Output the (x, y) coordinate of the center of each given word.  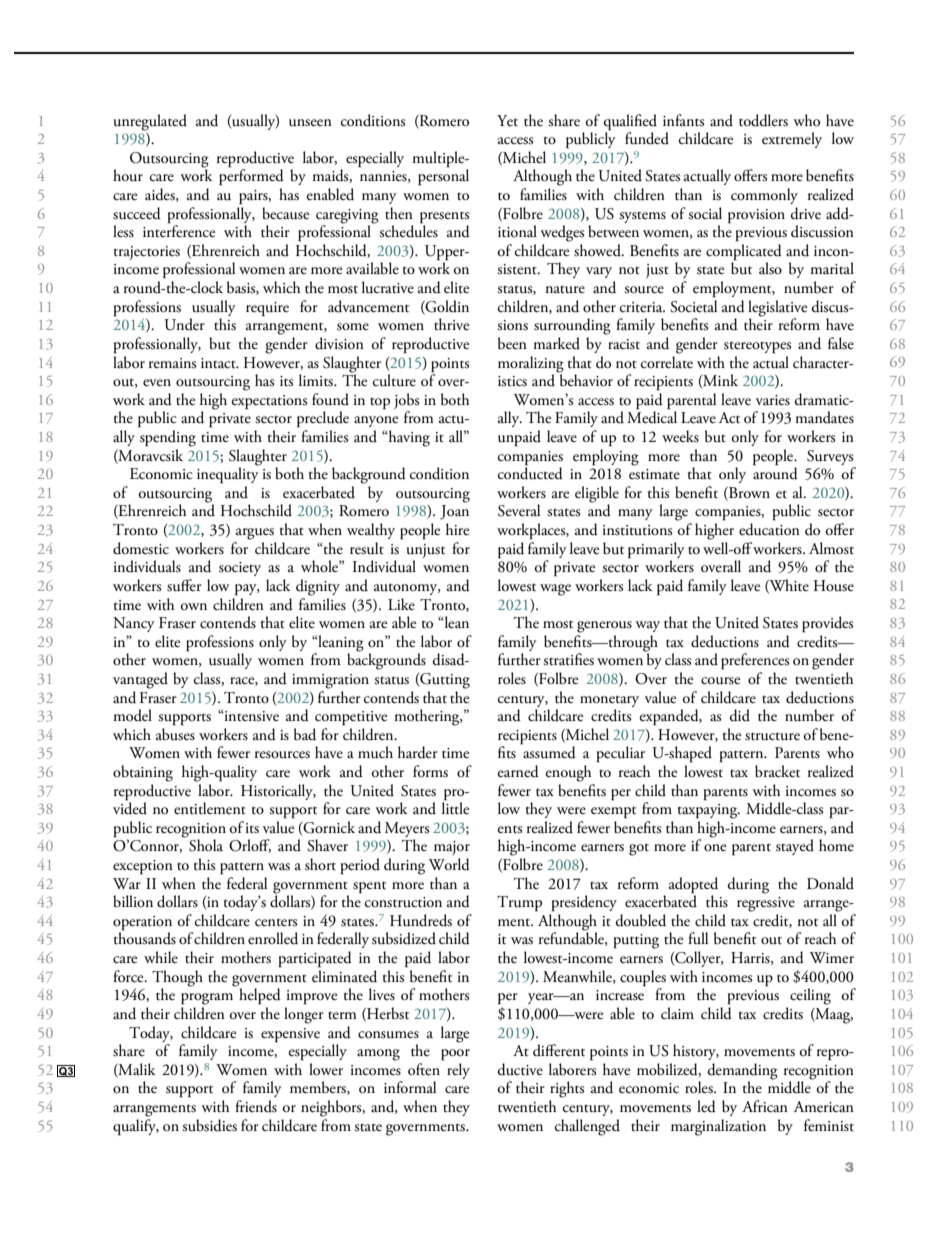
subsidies (209, 1125)
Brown (748, 493)
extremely (792, 140)
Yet (507, 120)
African (765, 1106)
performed (251, 176)
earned (518, 771)
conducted (530, 472)
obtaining (143, 773)
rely (458, 1071)
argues (255, 534)
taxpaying (709, 811)
